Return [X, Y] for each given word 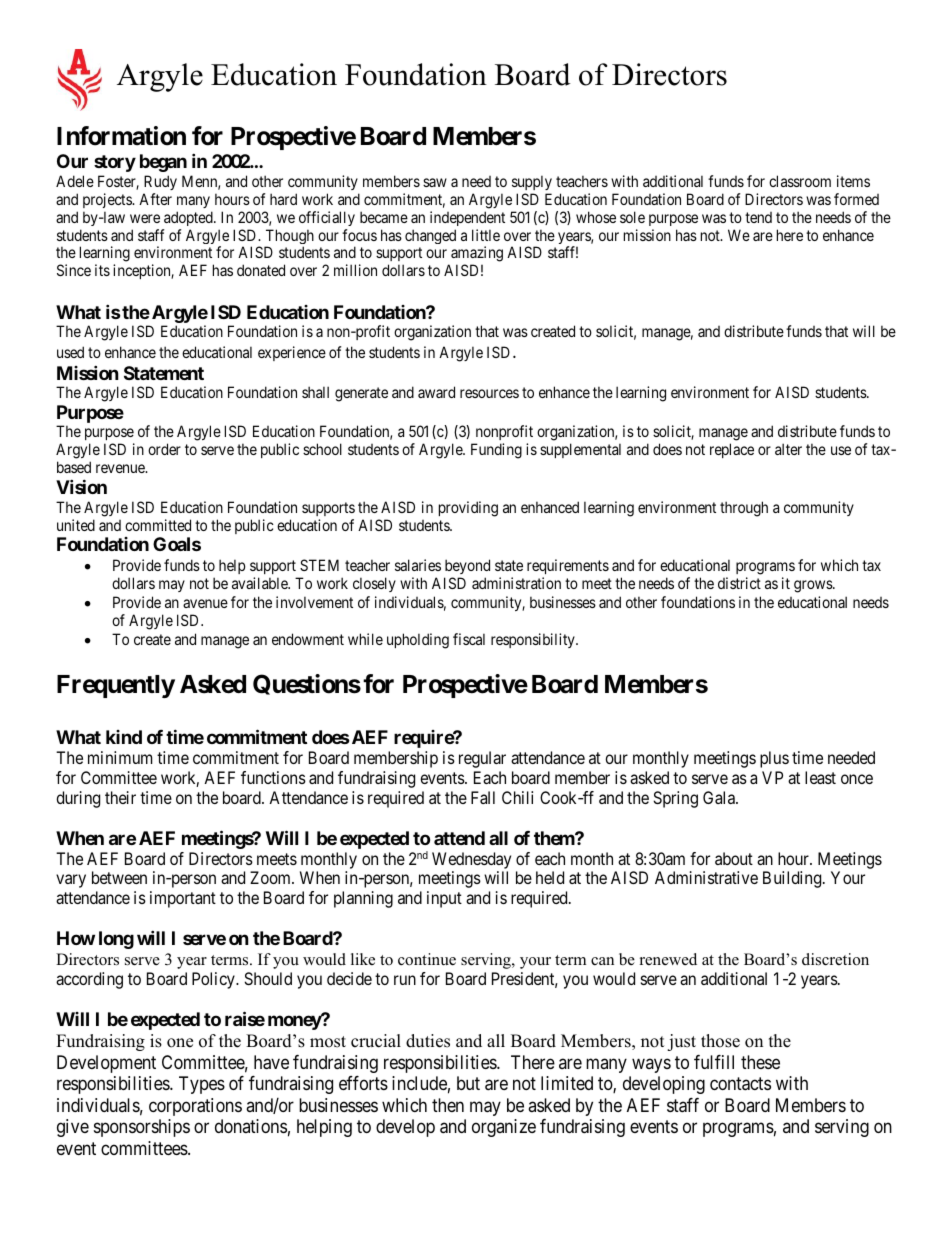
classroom [800, 181]
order [164, 449]
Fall [483, 797]
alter [788, 449]
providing [468, 509]
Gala [720, 797]
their [120, 797]
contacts [740, 1084]
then [448, 1105]
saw [435, 182]
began [163, 163]
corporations [195, 1107]
